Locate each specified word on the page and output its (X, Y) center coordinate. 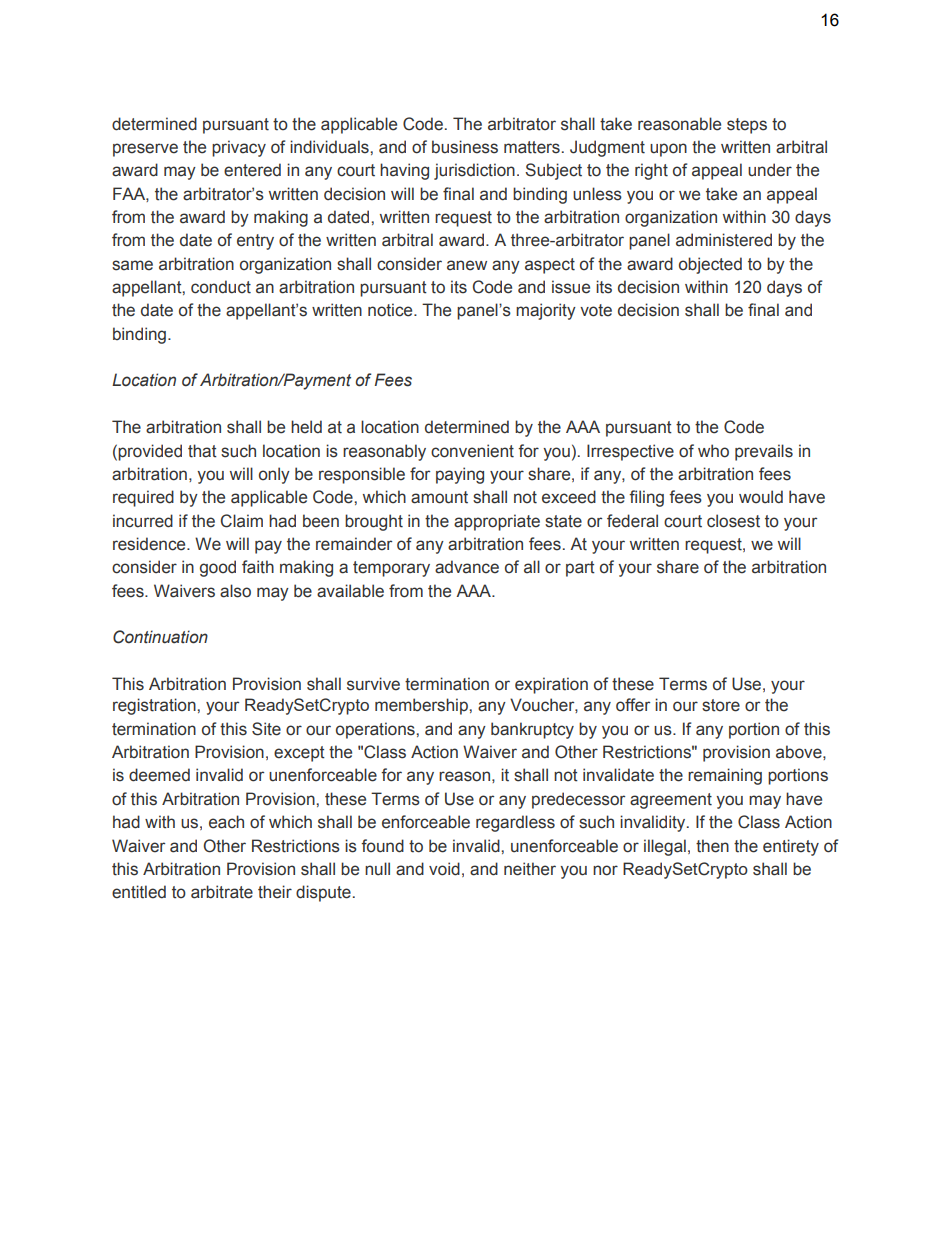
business (465, 147)
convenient (472, 451)
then (712, 846)
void (444, 869)
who (713, 451)
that (202, 451)
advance (467, 567)
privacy (239, 148)
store (721, 705)
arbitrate (222, 892)
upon (668, 150)
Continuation (160, 637)
